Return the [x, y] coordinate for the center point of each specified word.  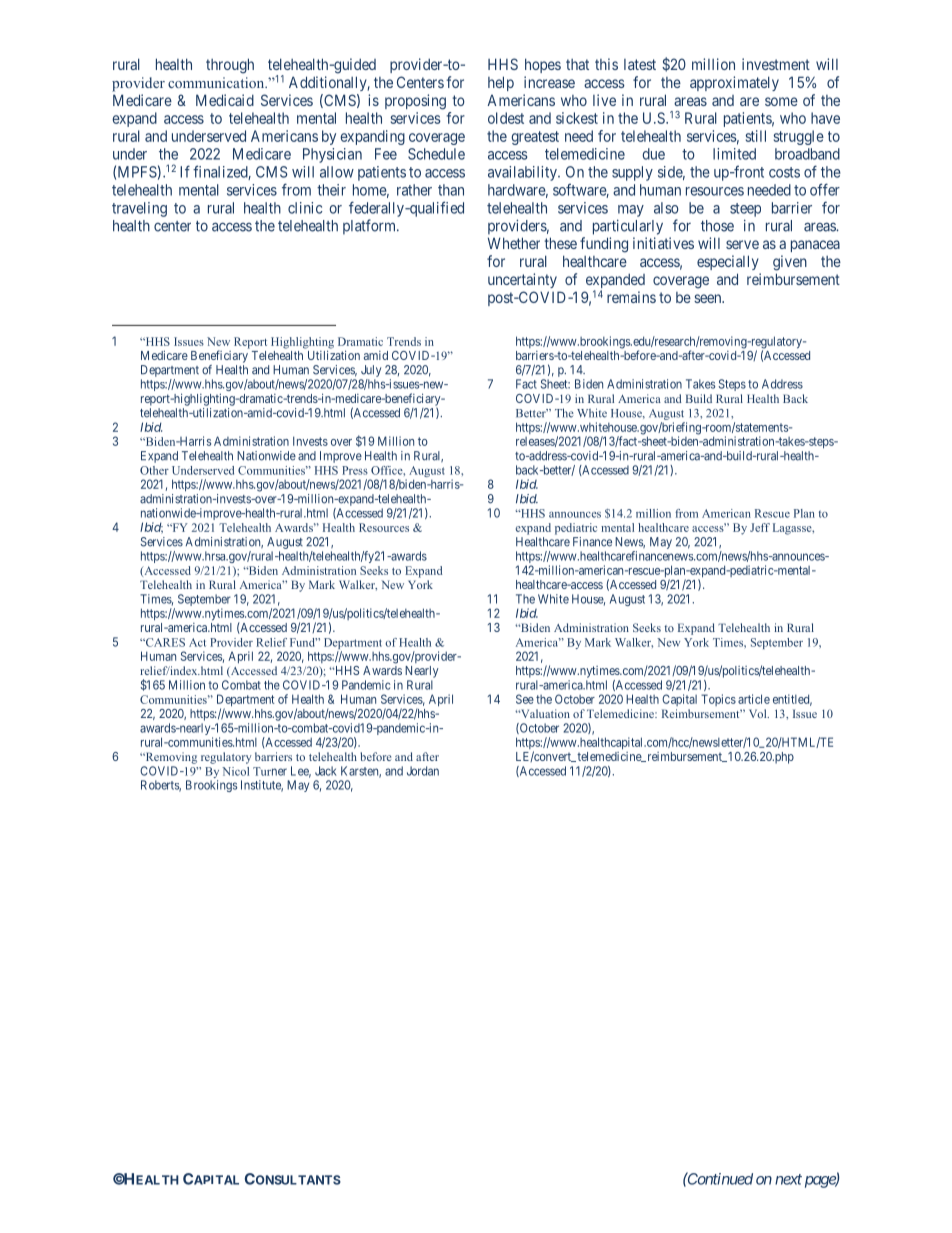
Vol [759, 713]
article [754, 699]
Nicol [235, 771]
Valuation [544, 713]
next [788, 1179]
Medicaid [225, 100]
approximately [734, 83]
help [501, 83]
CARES [164, 642]
